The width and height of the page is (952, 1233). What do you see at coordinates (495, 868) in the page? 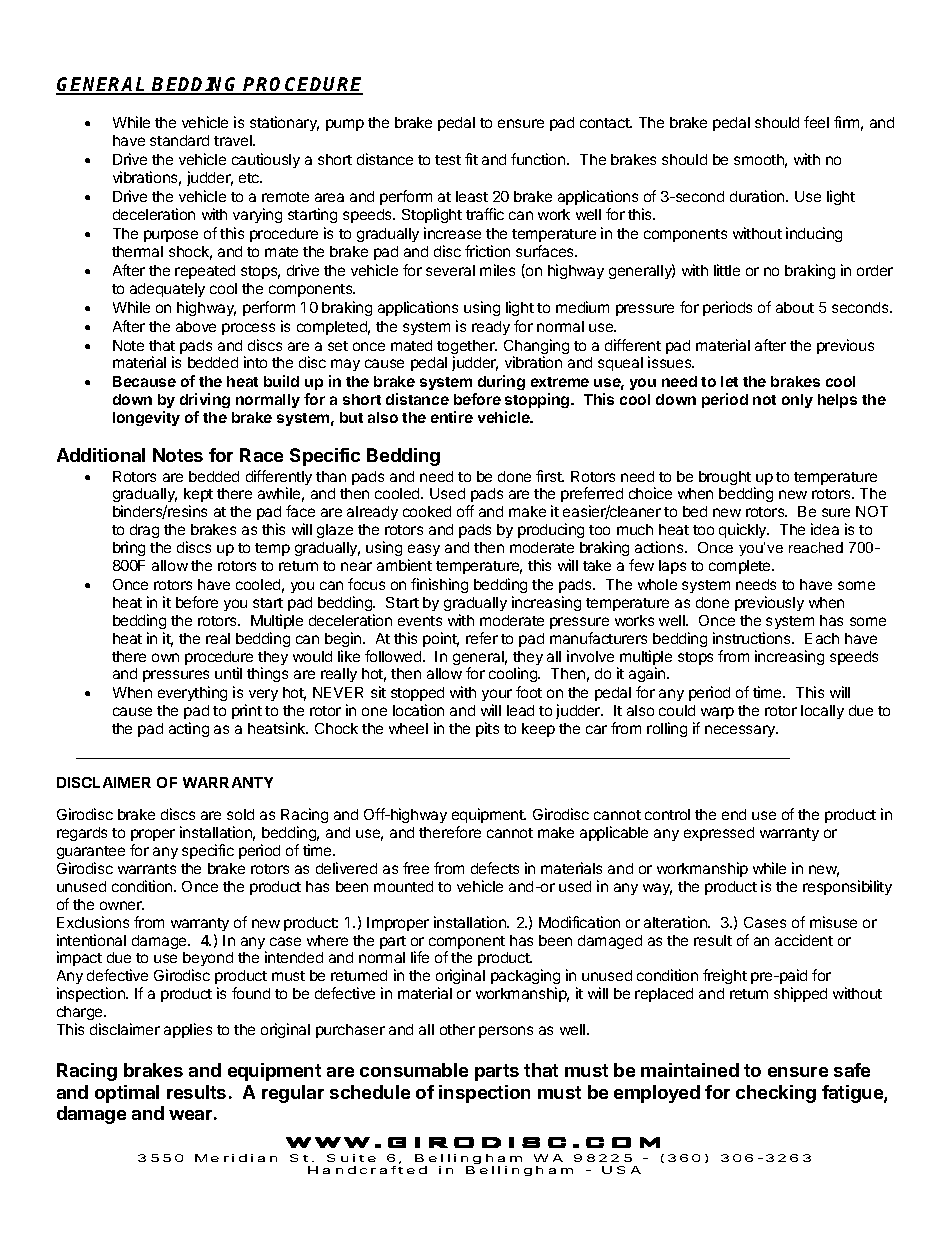
I see `defects` at bounding box center [495, 868].
